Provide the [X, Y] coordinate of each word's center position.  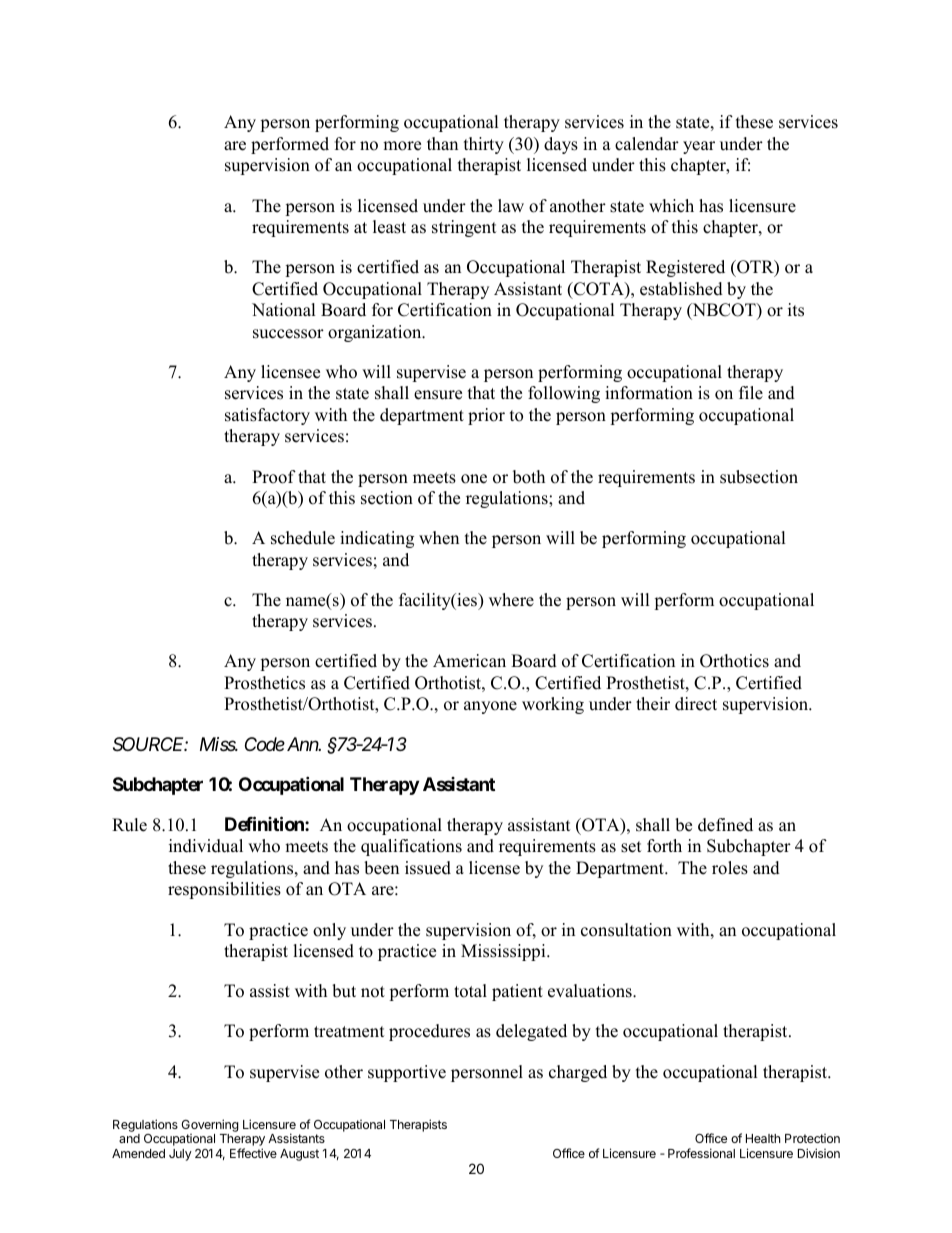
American [469, 661]
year [699, 147]
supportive [407, 1073]
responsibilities [224, 890]
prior [486, 416]
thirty [484, 145]
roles [730, 868]
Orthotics [734, 661]
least [389, 227]
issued [428, 868]
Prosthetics [264, 683]
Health [763, 1138]
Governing [210, 1127]
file [751, 393]
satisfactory [267, 416]
